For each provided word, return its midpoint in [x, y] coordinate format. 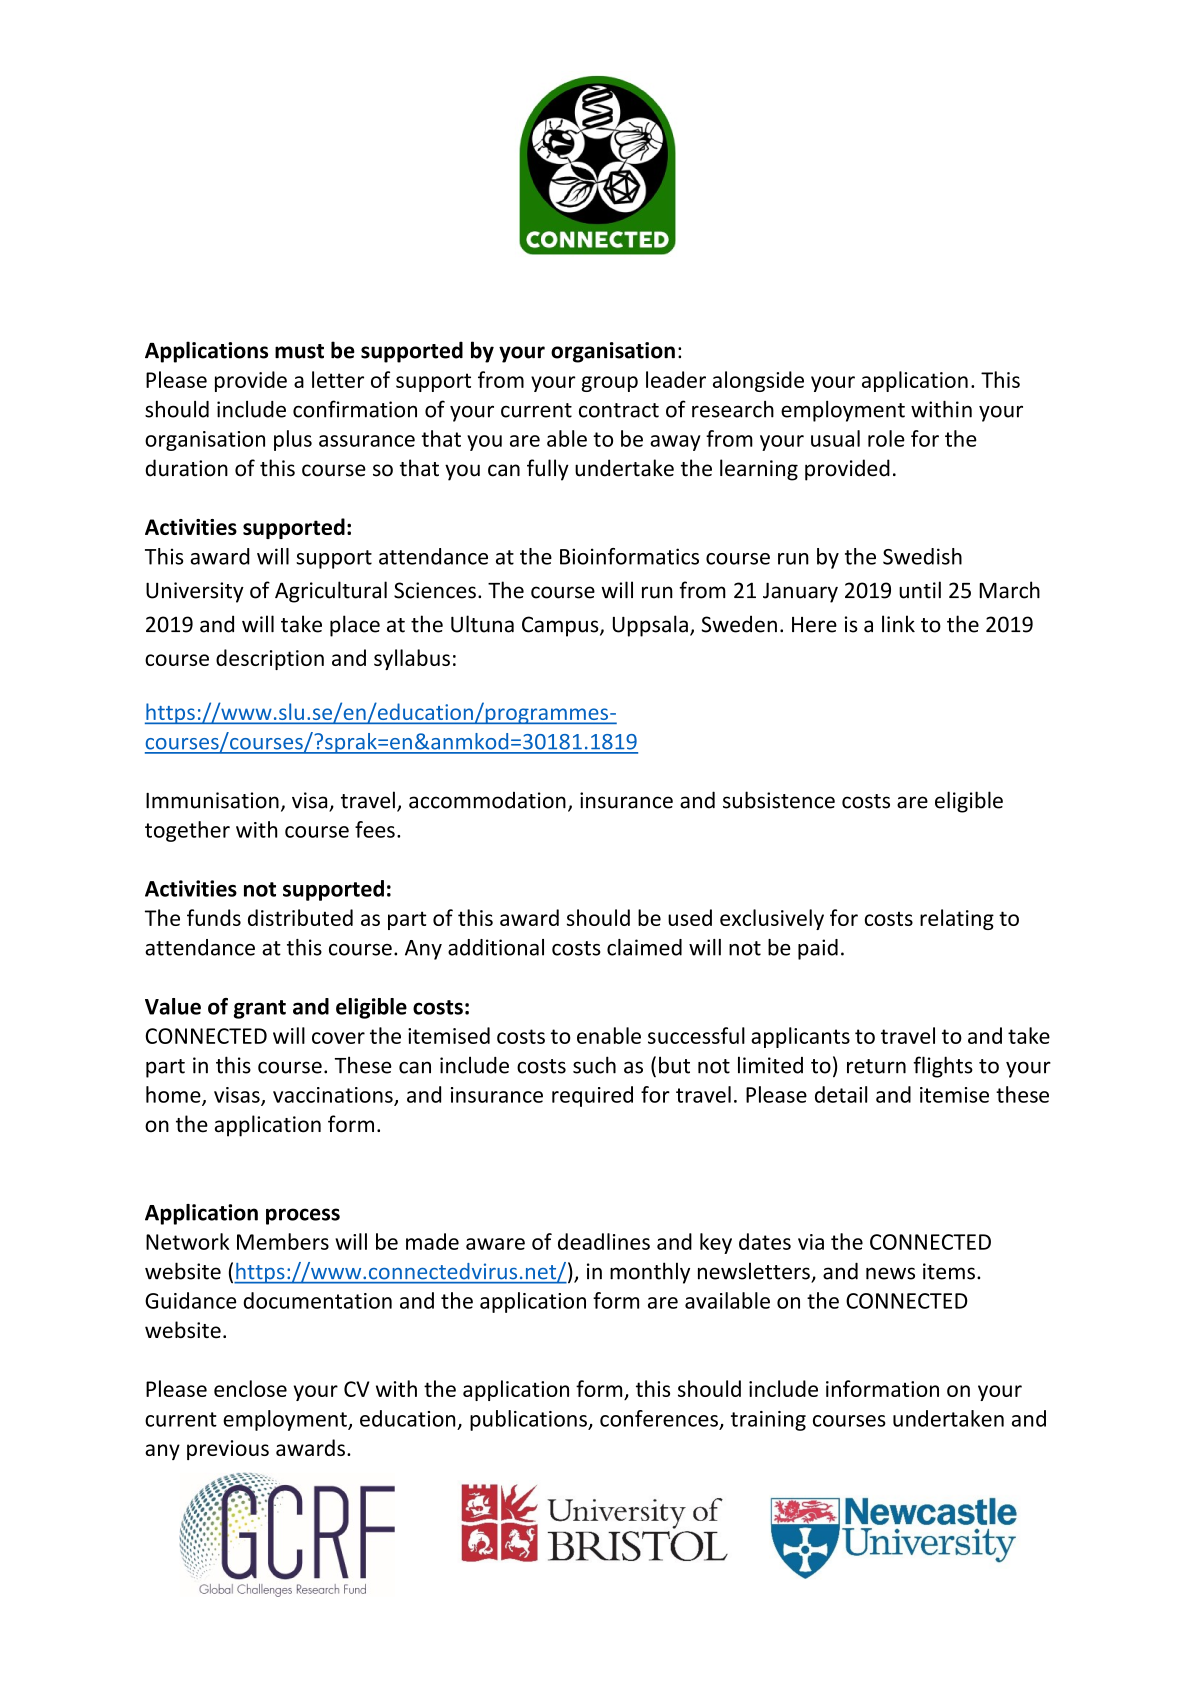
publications [529, 1420]
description [270, 659]
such [594, 1065]
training [768, 1421]
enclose [250, 1388]
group [610, 384]
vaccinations [334, 1096]
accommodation [487, 800]
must [299, 351]
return [876, 1066]
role [886, 438]
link [898, 623]
